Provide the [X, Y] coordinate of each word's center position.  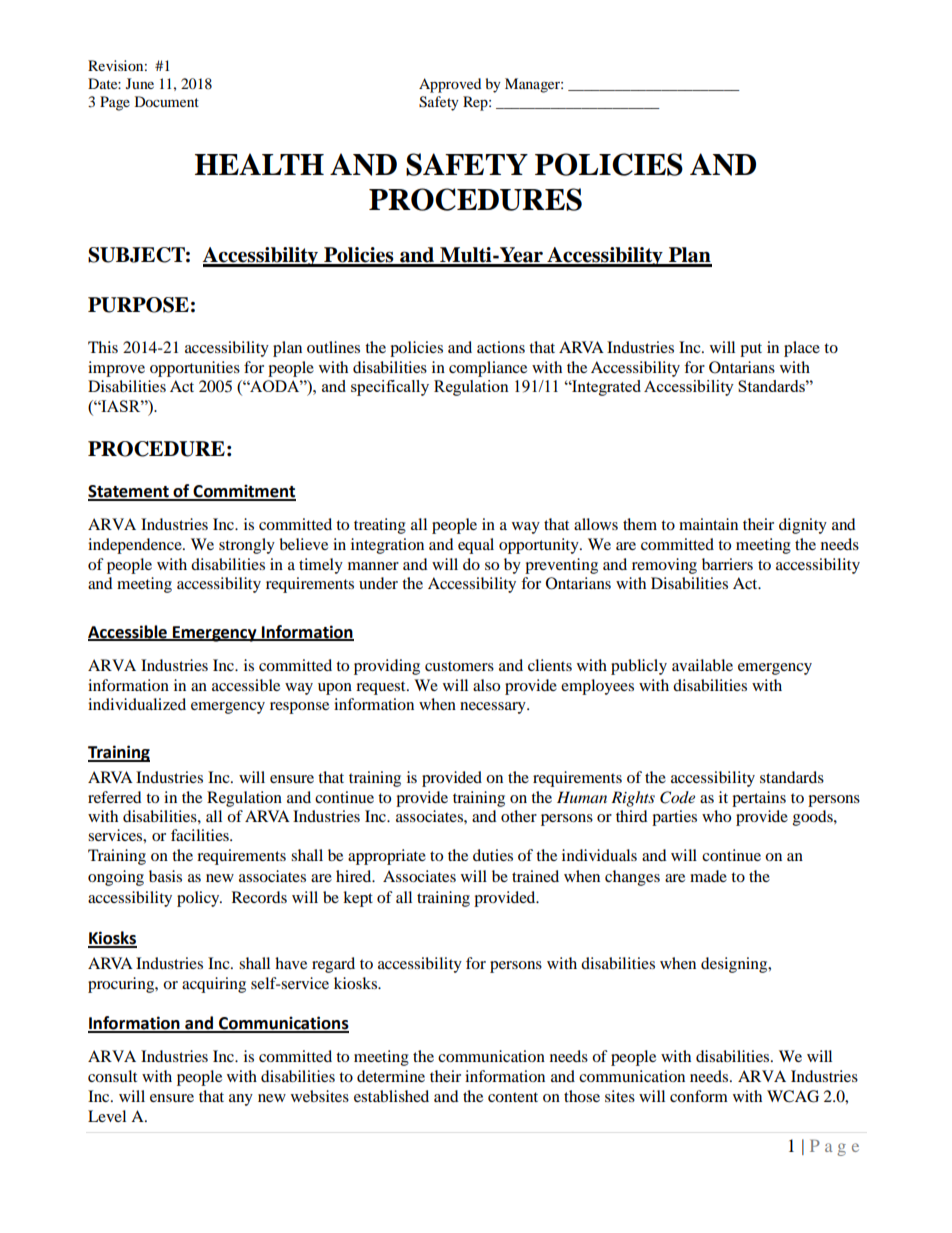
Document [167, 101]
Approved [450, 85]
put [751, 350]
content [513, 1097]
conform [699, 1096]
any [241, 1100]
